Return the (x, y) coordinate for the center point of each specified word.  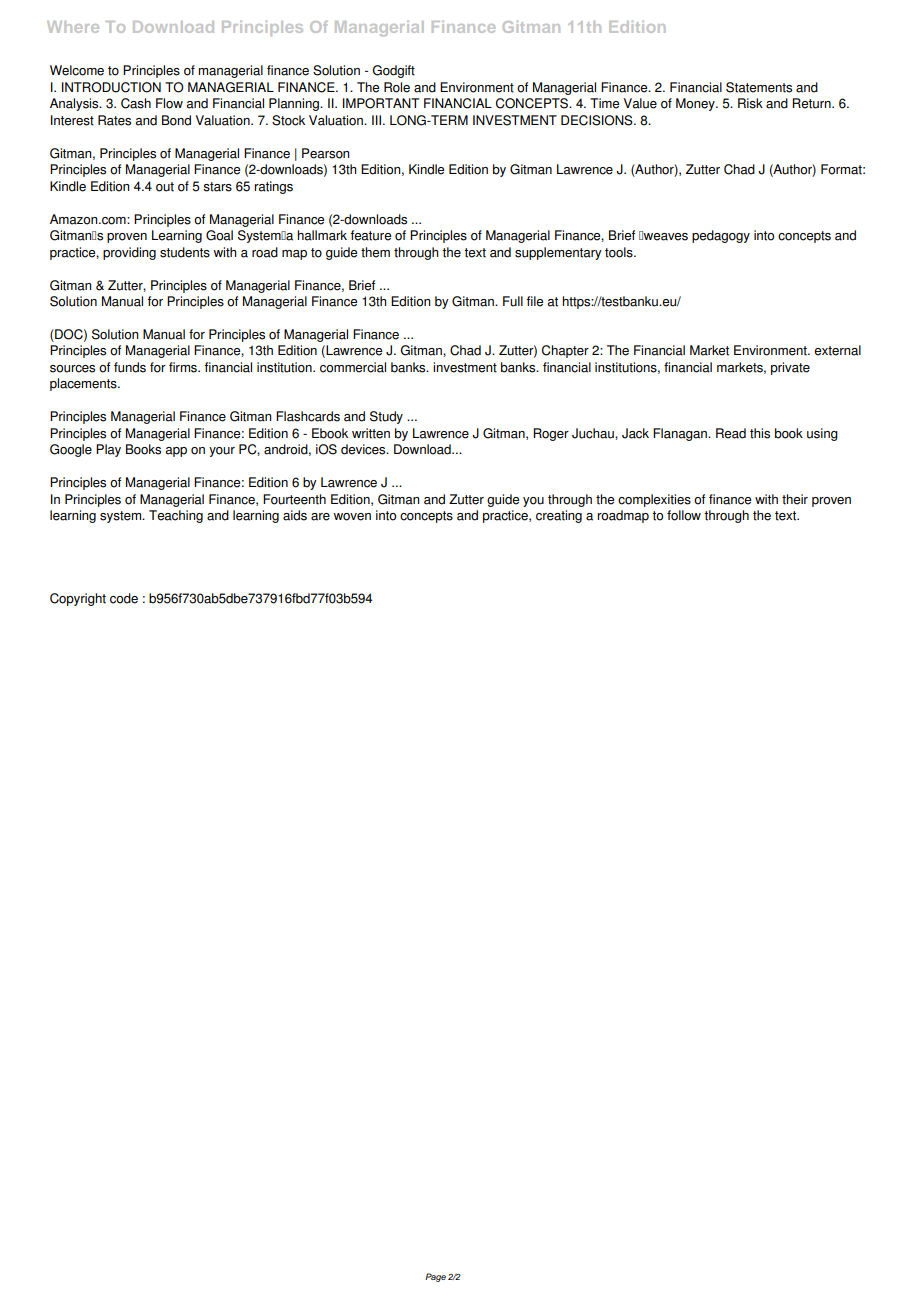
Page (435, 1277)
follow (684, 515)
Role (397, 87)
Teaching (176, 516)
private (790, 368)
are (320, 517)
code (124, 598)
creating (559, 516)
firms (184, 367)
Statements (759, 87)
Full (513, 301)
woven (352, 517)
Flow (169, 103)
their (795, 499)
